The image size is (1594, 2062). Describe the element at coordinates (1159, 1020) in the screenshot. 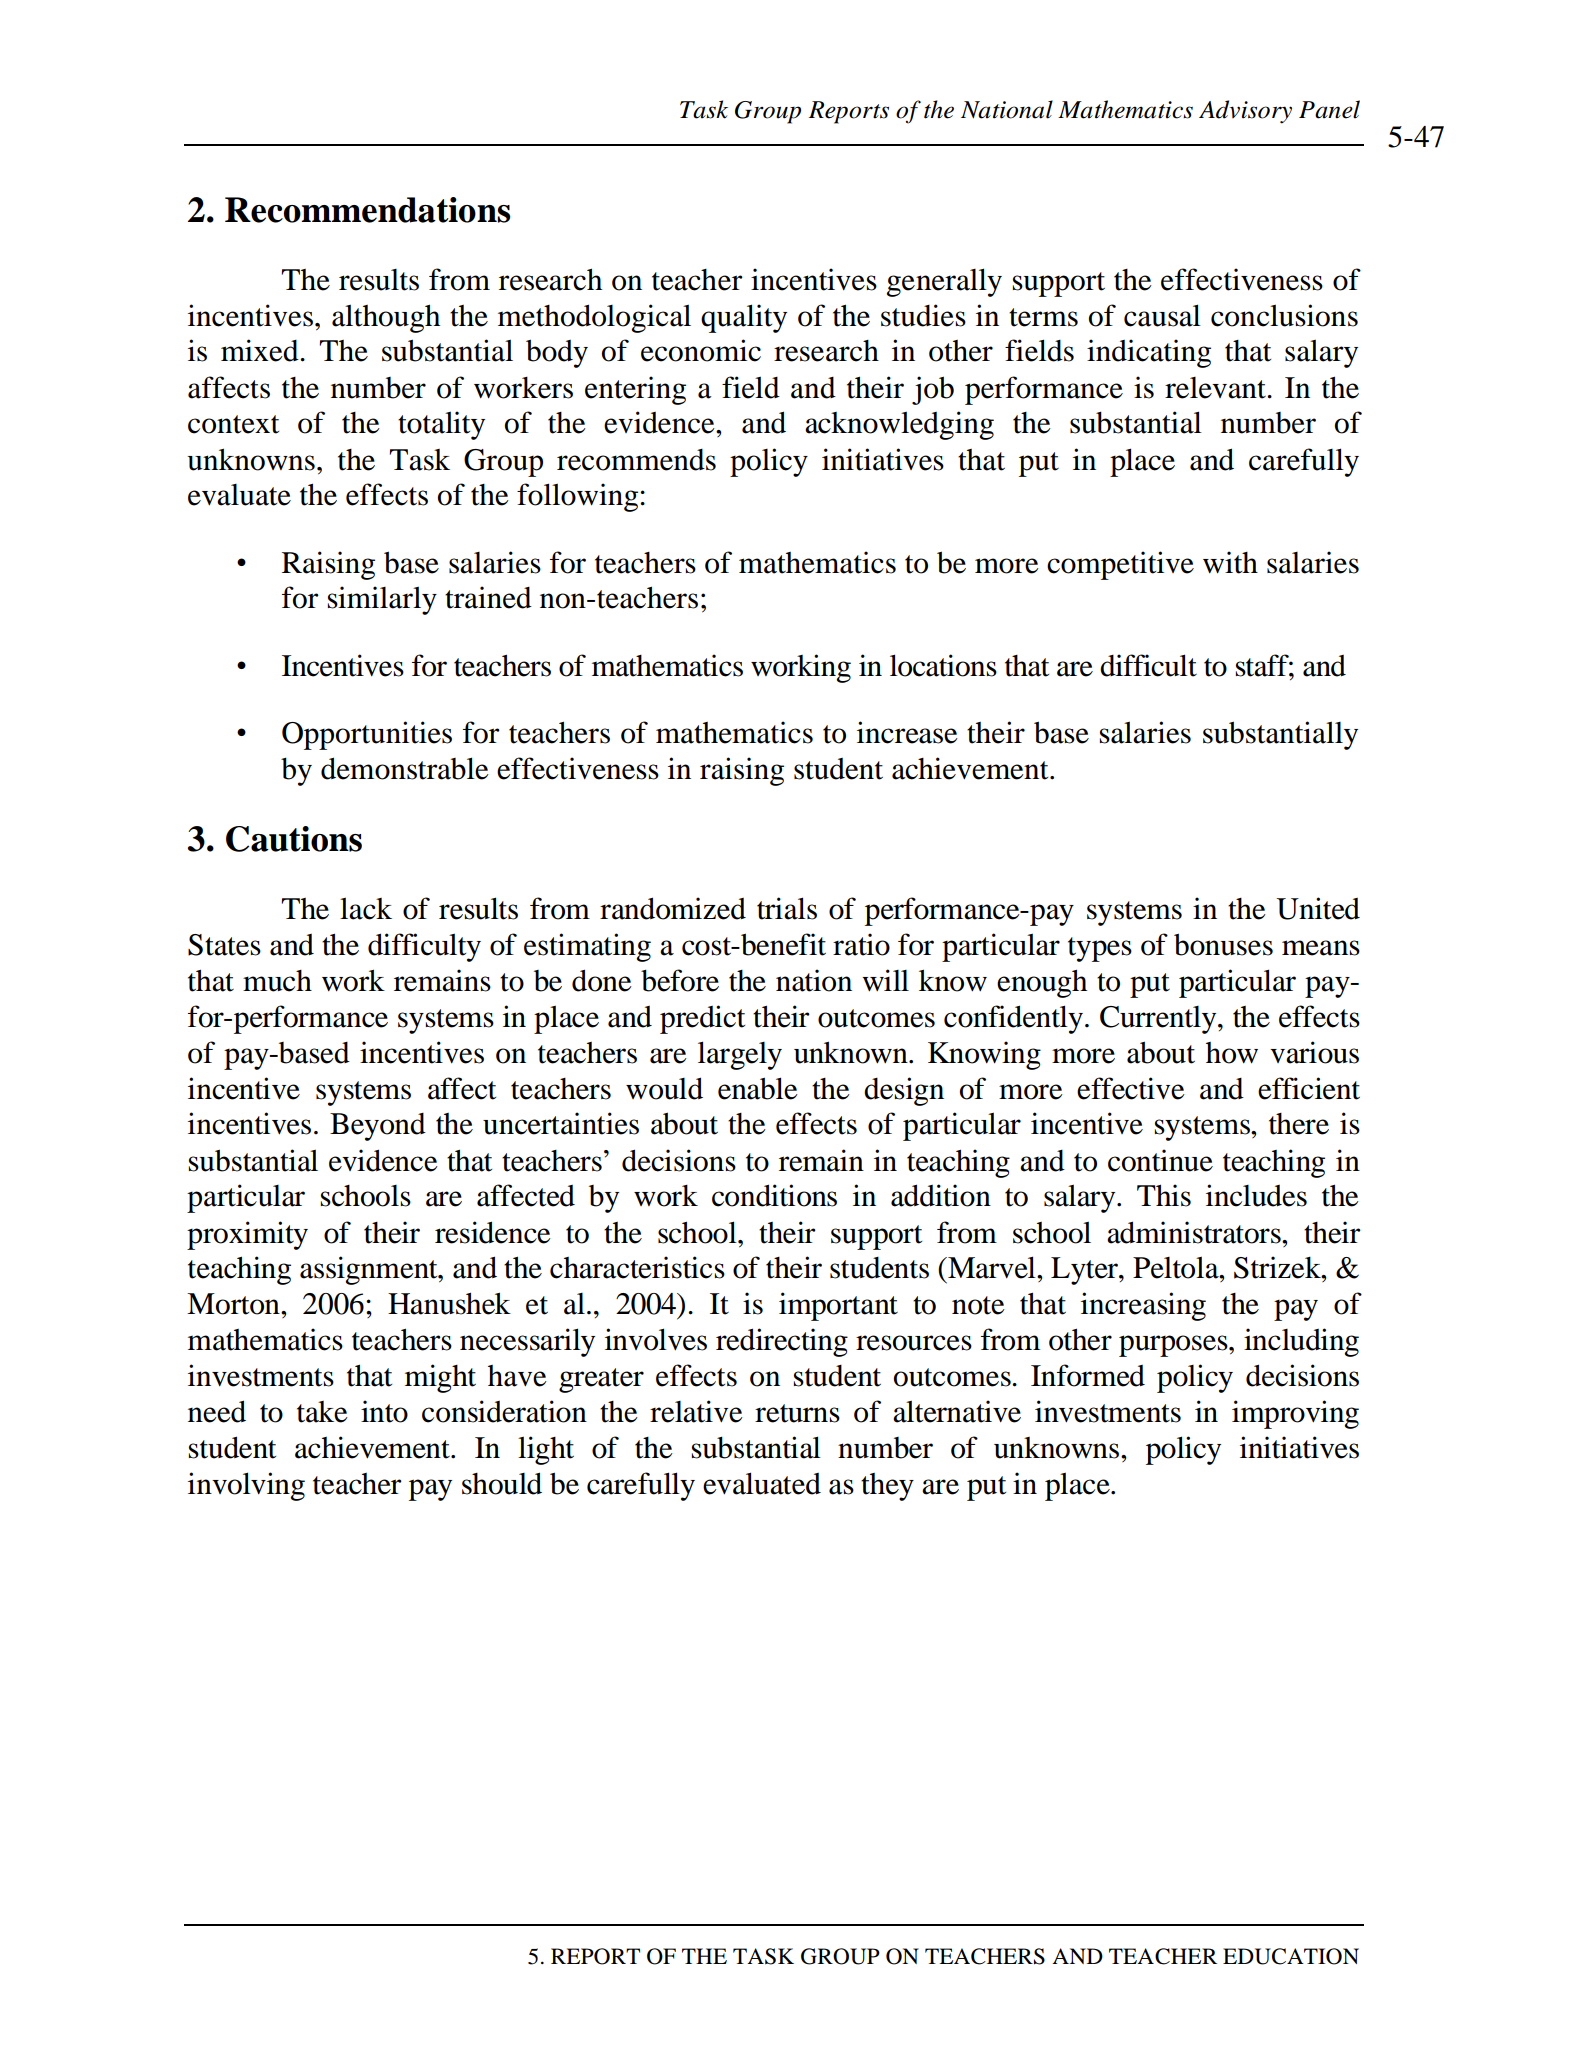

I see `Currently` at that location.
